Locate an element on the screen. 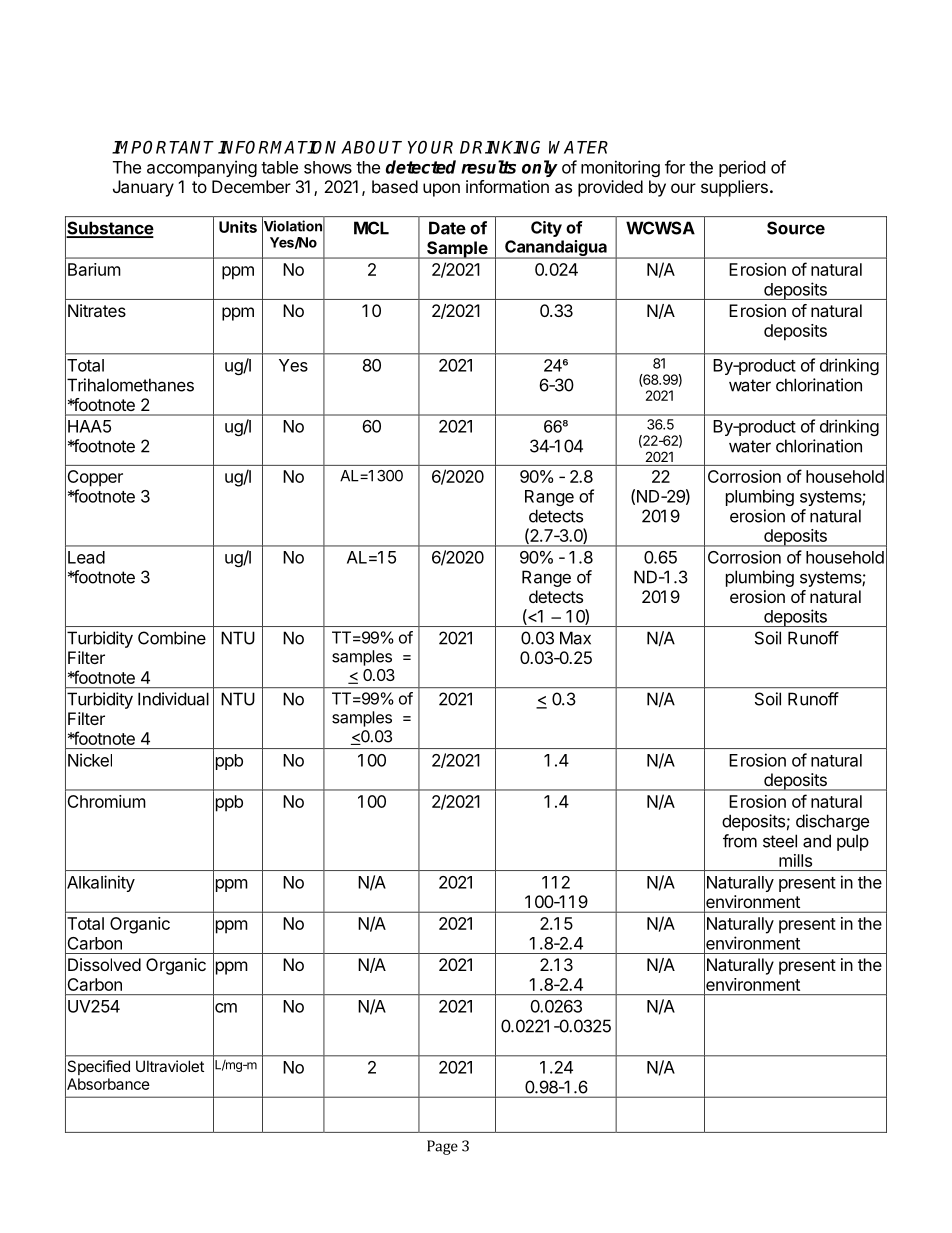  results is located at coordinates (488, 167).
